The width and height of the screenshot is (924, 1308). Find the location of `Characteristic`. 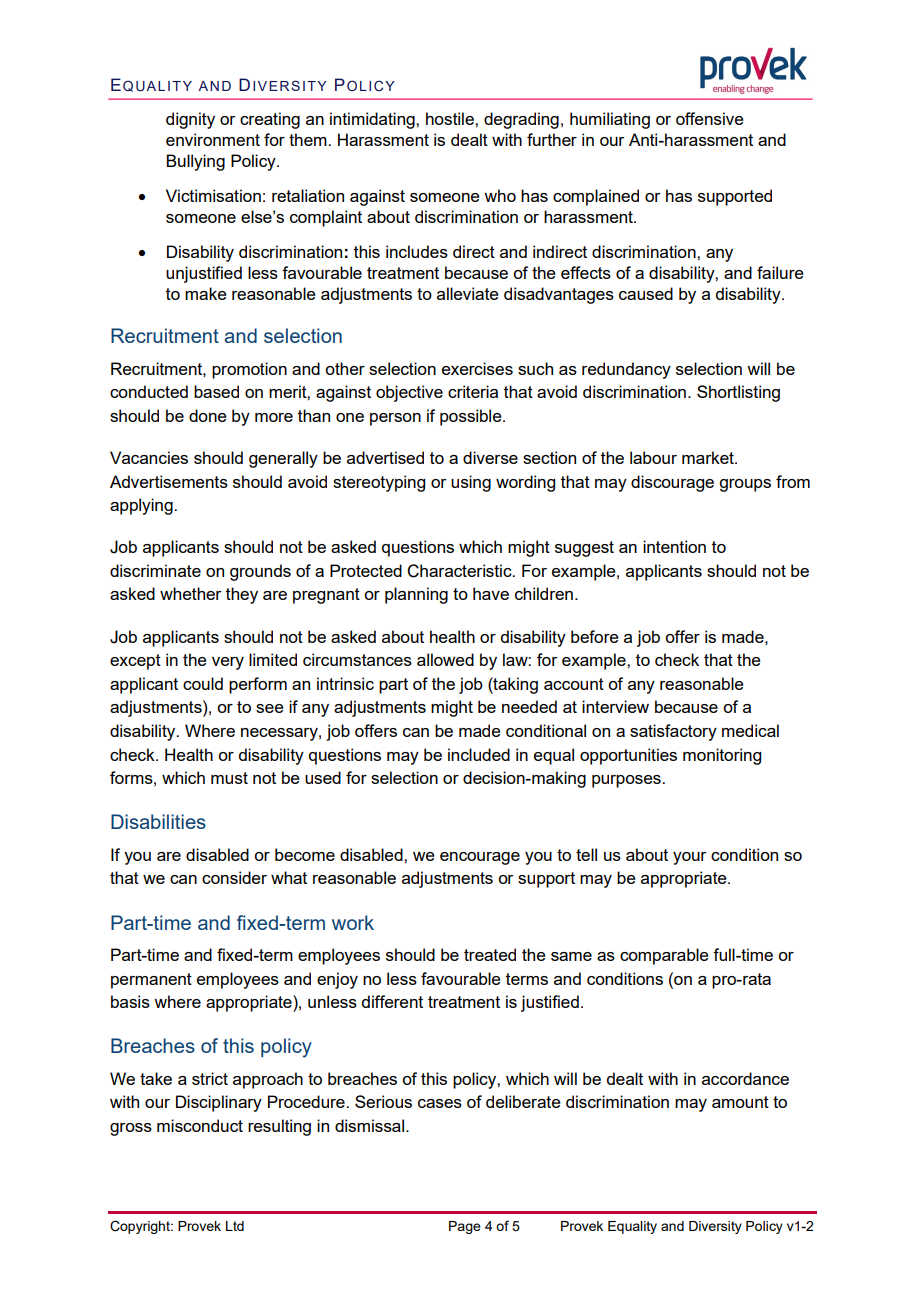

Characteristic is located at coordinates (460, 571).
